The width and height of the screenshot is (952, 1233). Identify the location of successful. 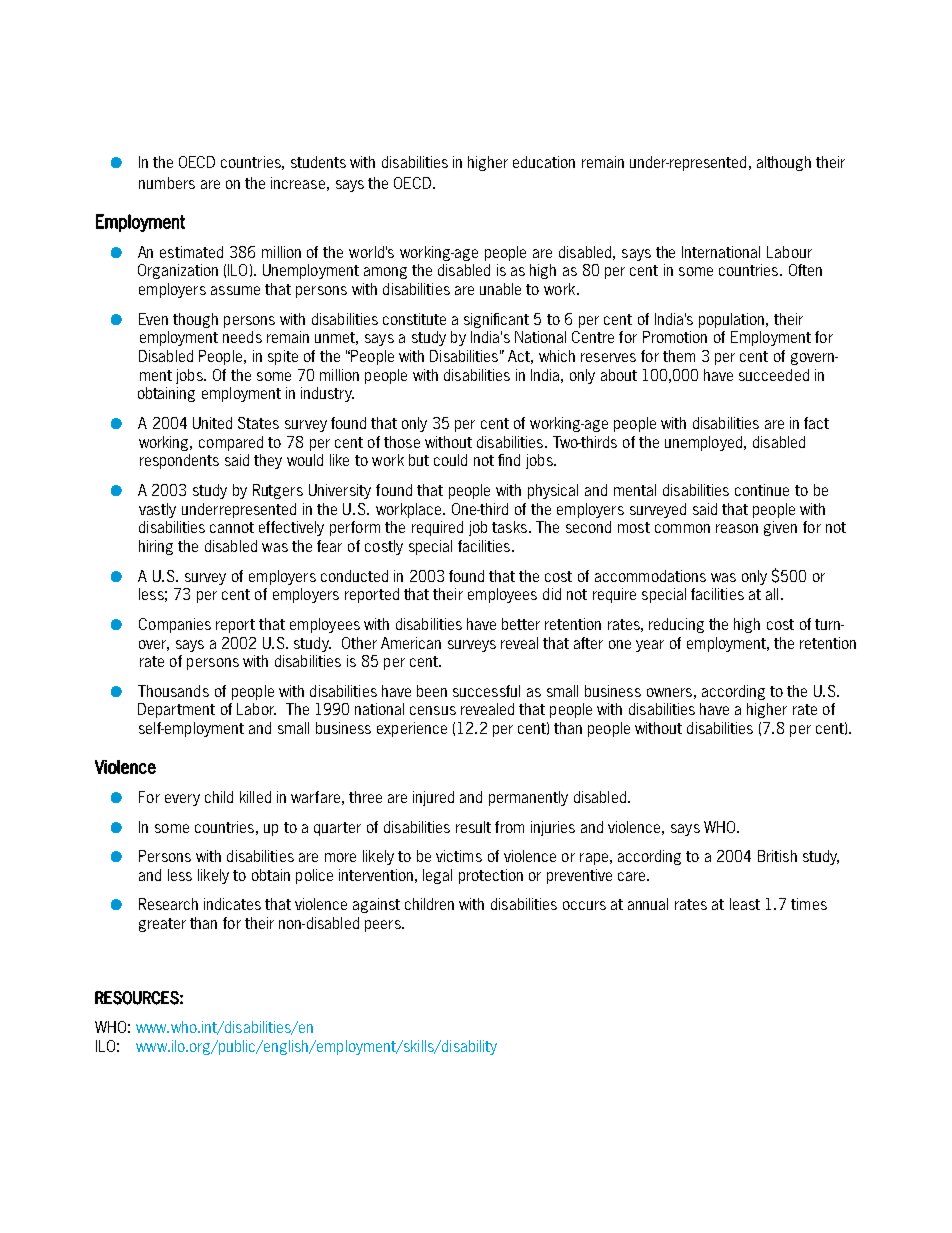
(486, 691).
